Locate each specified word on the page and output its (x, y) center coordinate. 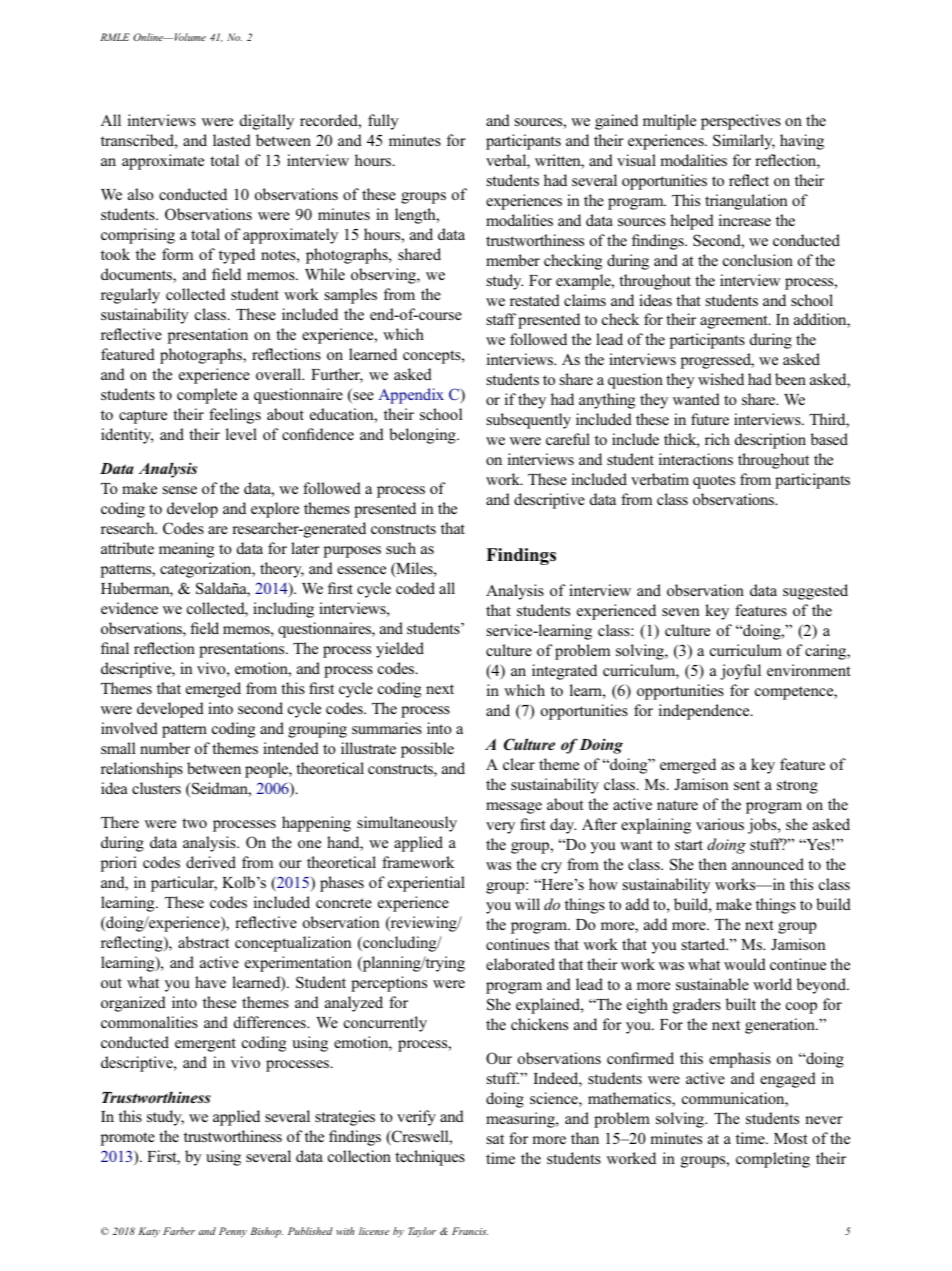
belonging (423, 436)
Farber (179, 1231)
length (416, 216)
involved (129, 728)
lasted (232, 140)
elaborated (520, 964)
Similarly (744, 142)
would (745, 964)
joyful (740, 672)
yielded (400, 650)
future (710, 419)
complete (207, 396)
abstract (203, 942)
